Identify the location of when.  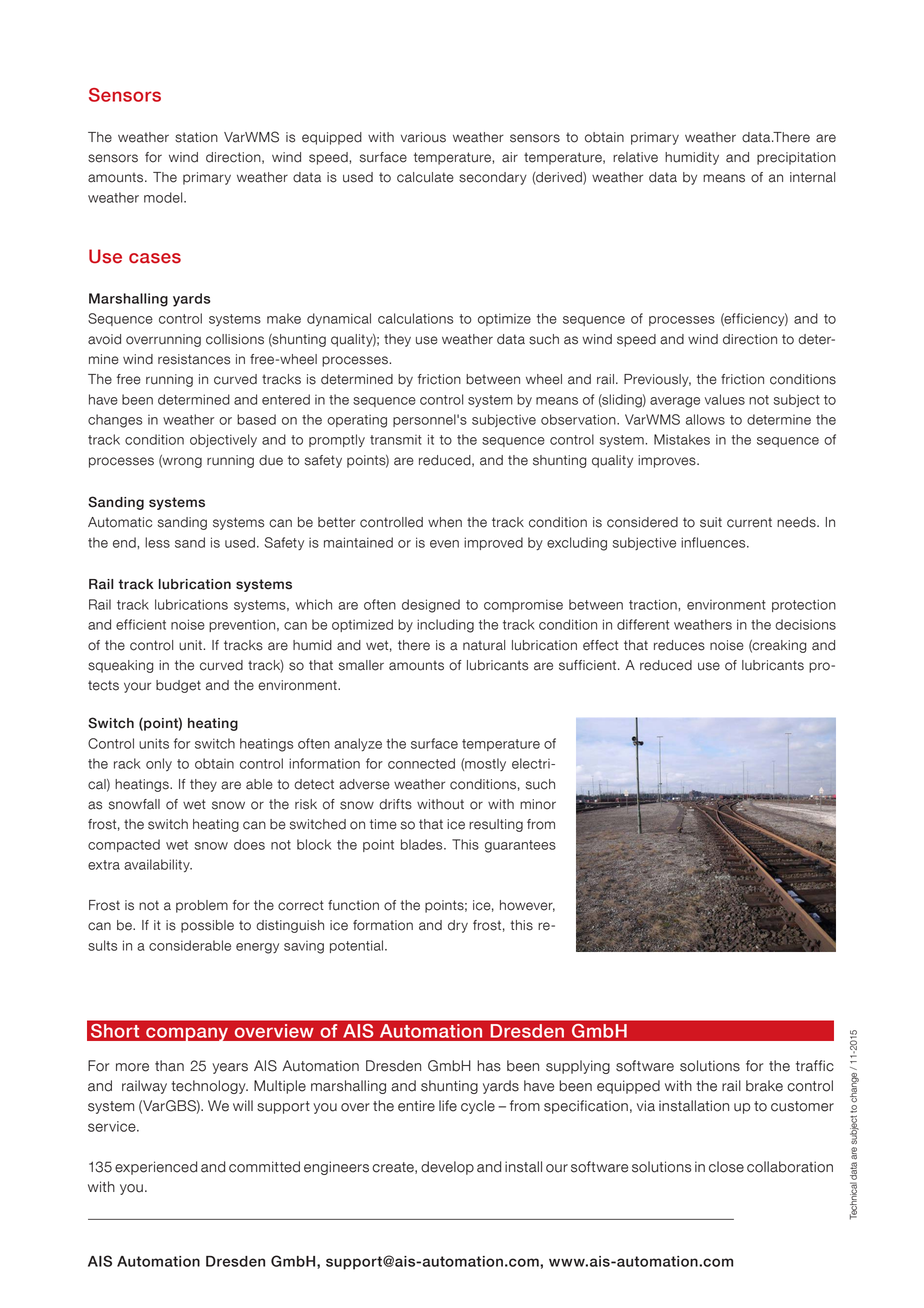
(445, 522).
